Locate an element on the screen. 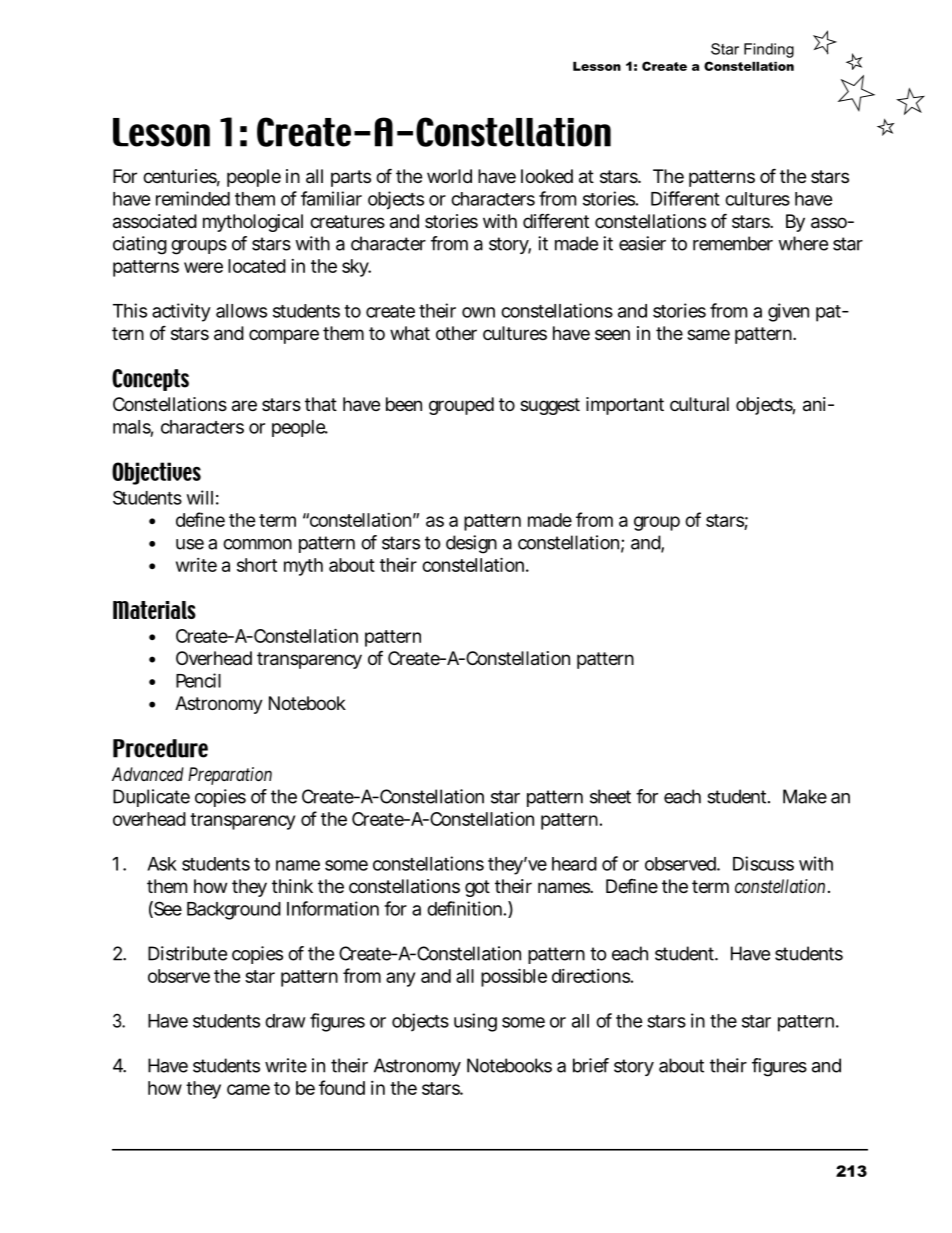 This screenshot has width=952, height=1233. activity is located at coordinates (181, 312).
